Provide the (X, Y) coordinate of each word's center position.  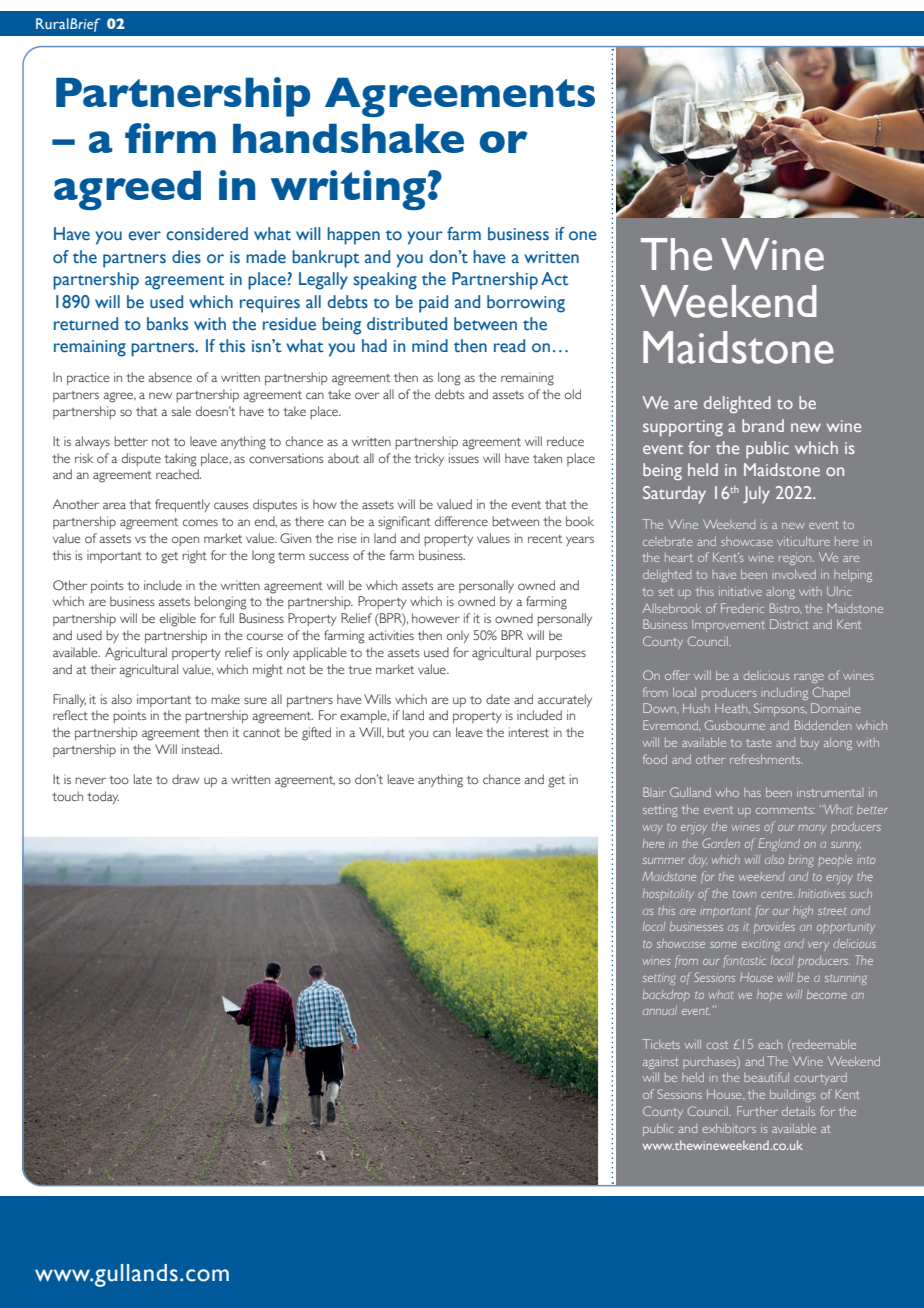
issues (464, 458)
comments (785, 810)
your (424, 238)
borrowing (526, 304)
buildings (793, 1096)
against (661, 1063)
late (143, 779)
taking (180, 460)
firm (170, 138)
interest (529, 732)
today (103, 797)
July (756, 494)
